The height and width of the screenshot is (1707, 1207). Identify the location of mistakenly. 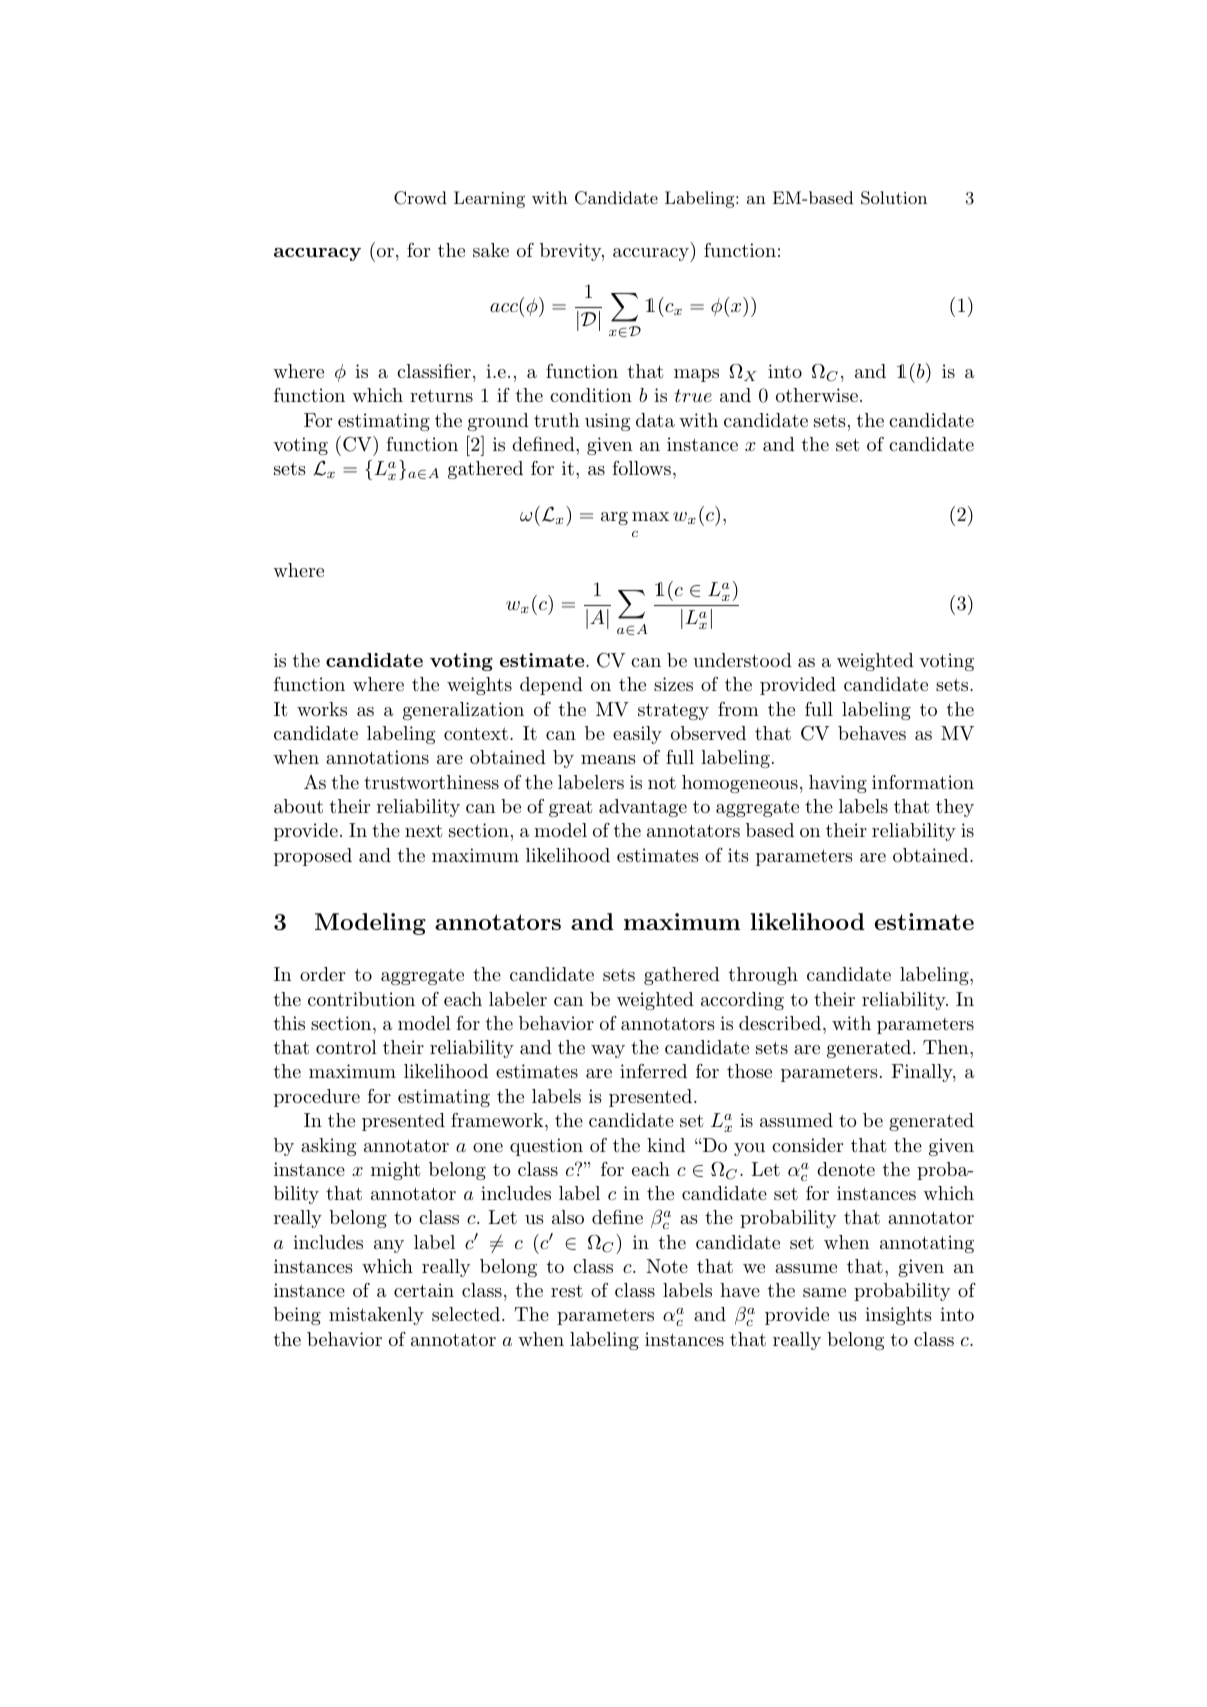
(376, 1316).
